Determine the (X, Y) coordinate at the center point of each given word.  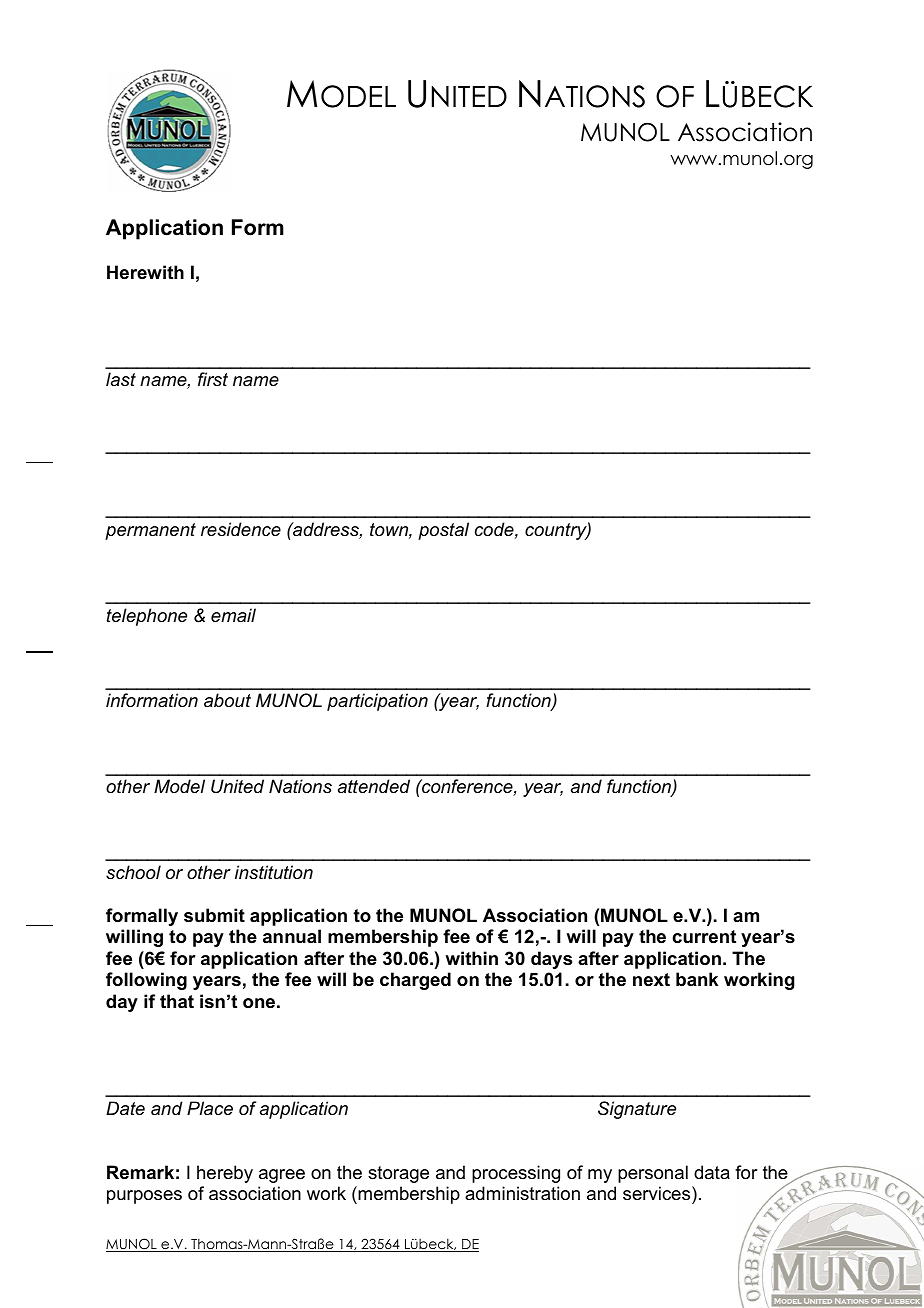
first (213, 379)
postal (443, 531)
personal (653, 1174)
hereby (225, 1174)
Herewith (145, 272)
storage (398, 1174)
